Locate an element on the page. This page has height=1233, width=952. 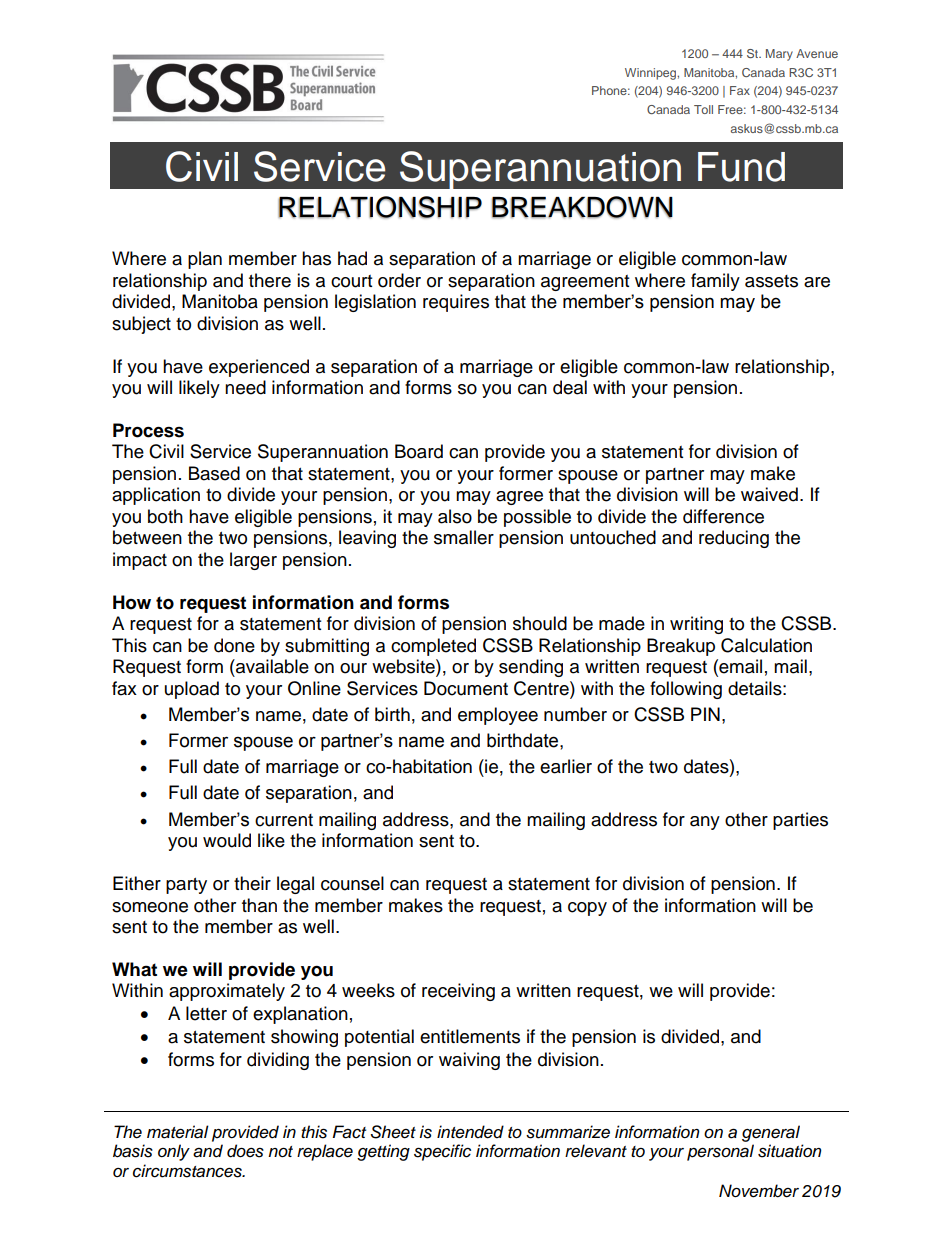
has is located at coordinates (316, 258).
